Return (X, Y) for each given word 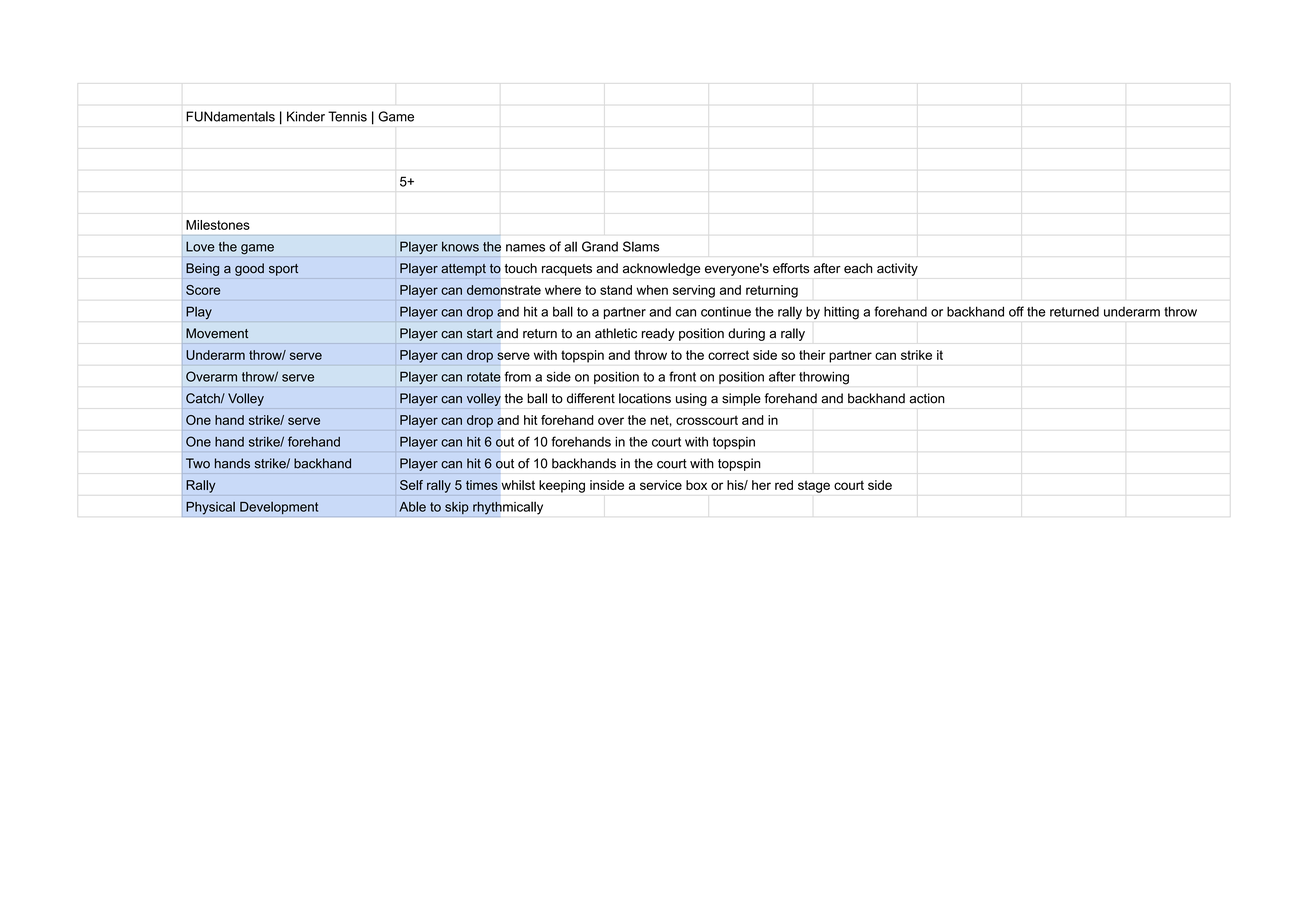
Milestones (218, 225)
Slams (641, 246)
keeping (562, 486)
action (927, 398)
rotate (484, 377)
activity (897, 269)
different (591, 398)
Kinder (306, 116)
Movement (217, 333)
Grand (600, 246)
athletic (616, 333)
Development (279, 508)
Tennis (347, 116)
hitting (841, 313)
